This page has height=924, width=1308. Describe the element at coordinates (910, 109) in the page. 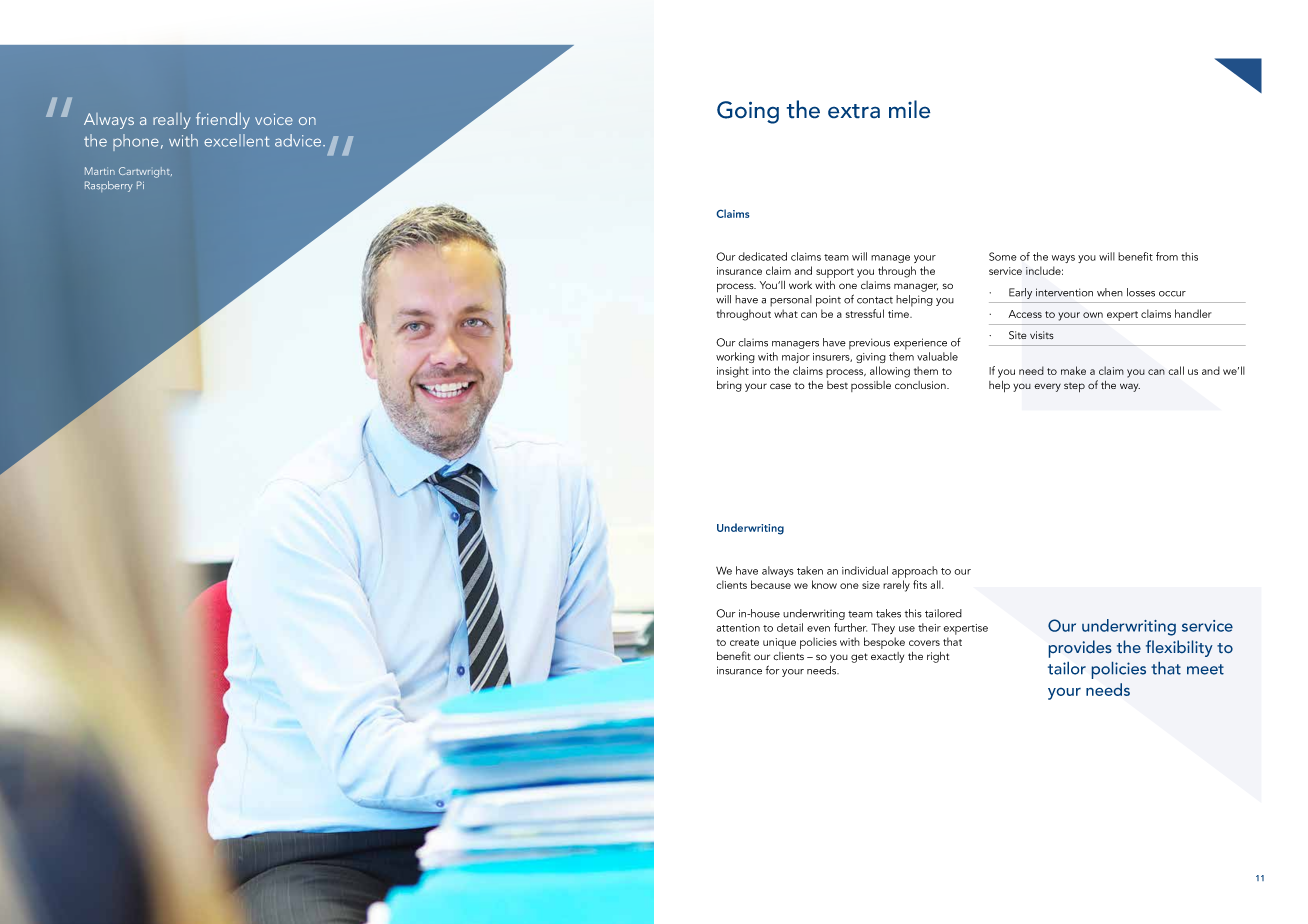

I see `mile` at that location.
